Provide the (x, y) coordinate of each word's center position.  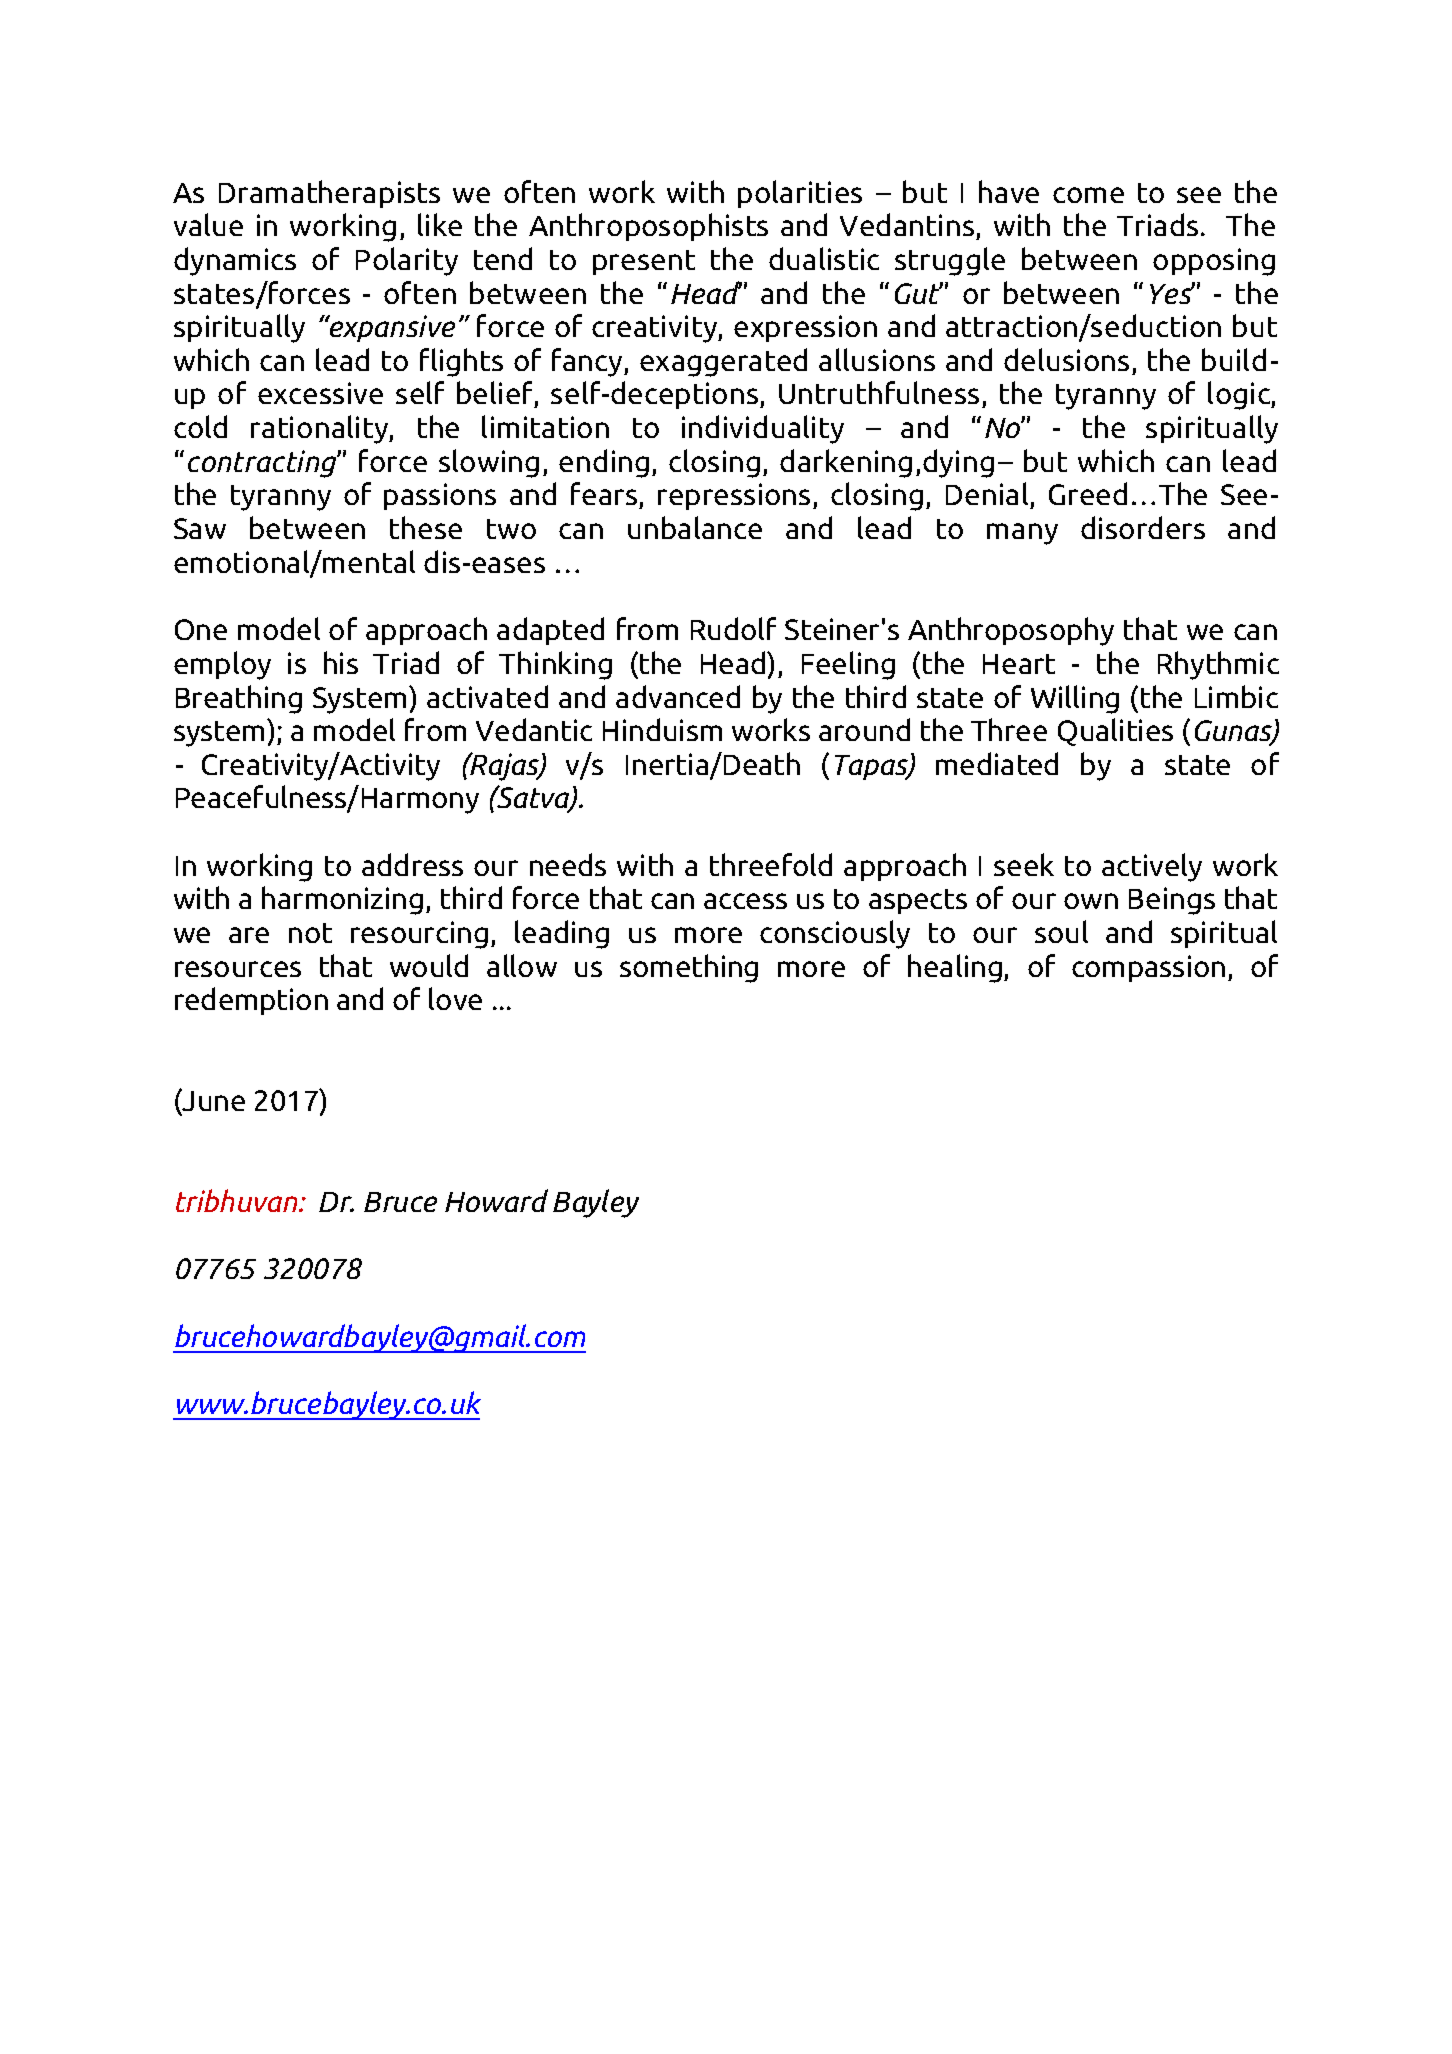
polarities (800, 194)
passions (440, 496)
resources (238, 969)
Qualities (1115, 732)
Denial (988, 495)
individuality (763, 429)
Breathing (239, 699)
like (440, 224)
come (1088, 195)
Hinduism (662, 729)
